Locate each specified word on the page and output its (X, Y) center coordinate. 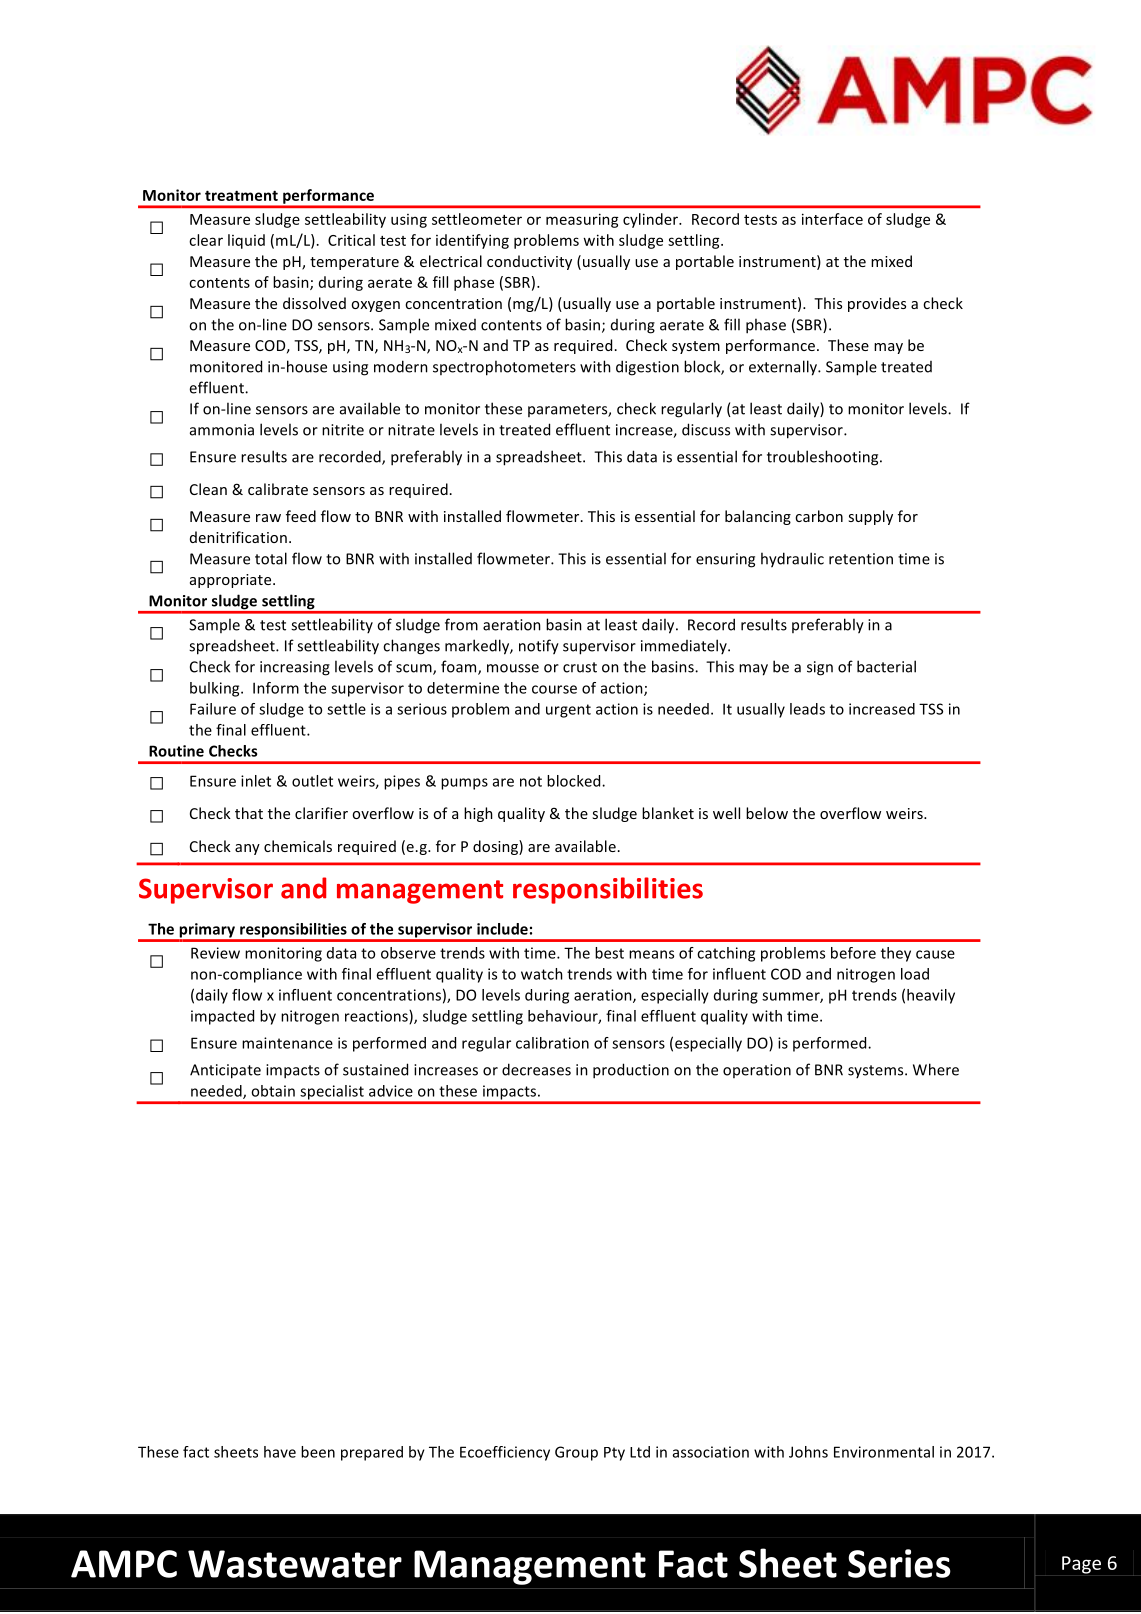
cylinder (651, 220)
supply (870, 517)
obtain (273, 1091)
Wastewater (295, 1564)
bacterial (886, 666)
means (651, 954)
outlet (312, 781)
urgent (568, 711)
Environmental (884, 1452)
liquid (246, 241)
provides (877, 304)
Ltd (640, 1452)
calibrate (278, 489)
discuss (706, 429)
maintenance (287, 1043)
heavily (931, 996)
